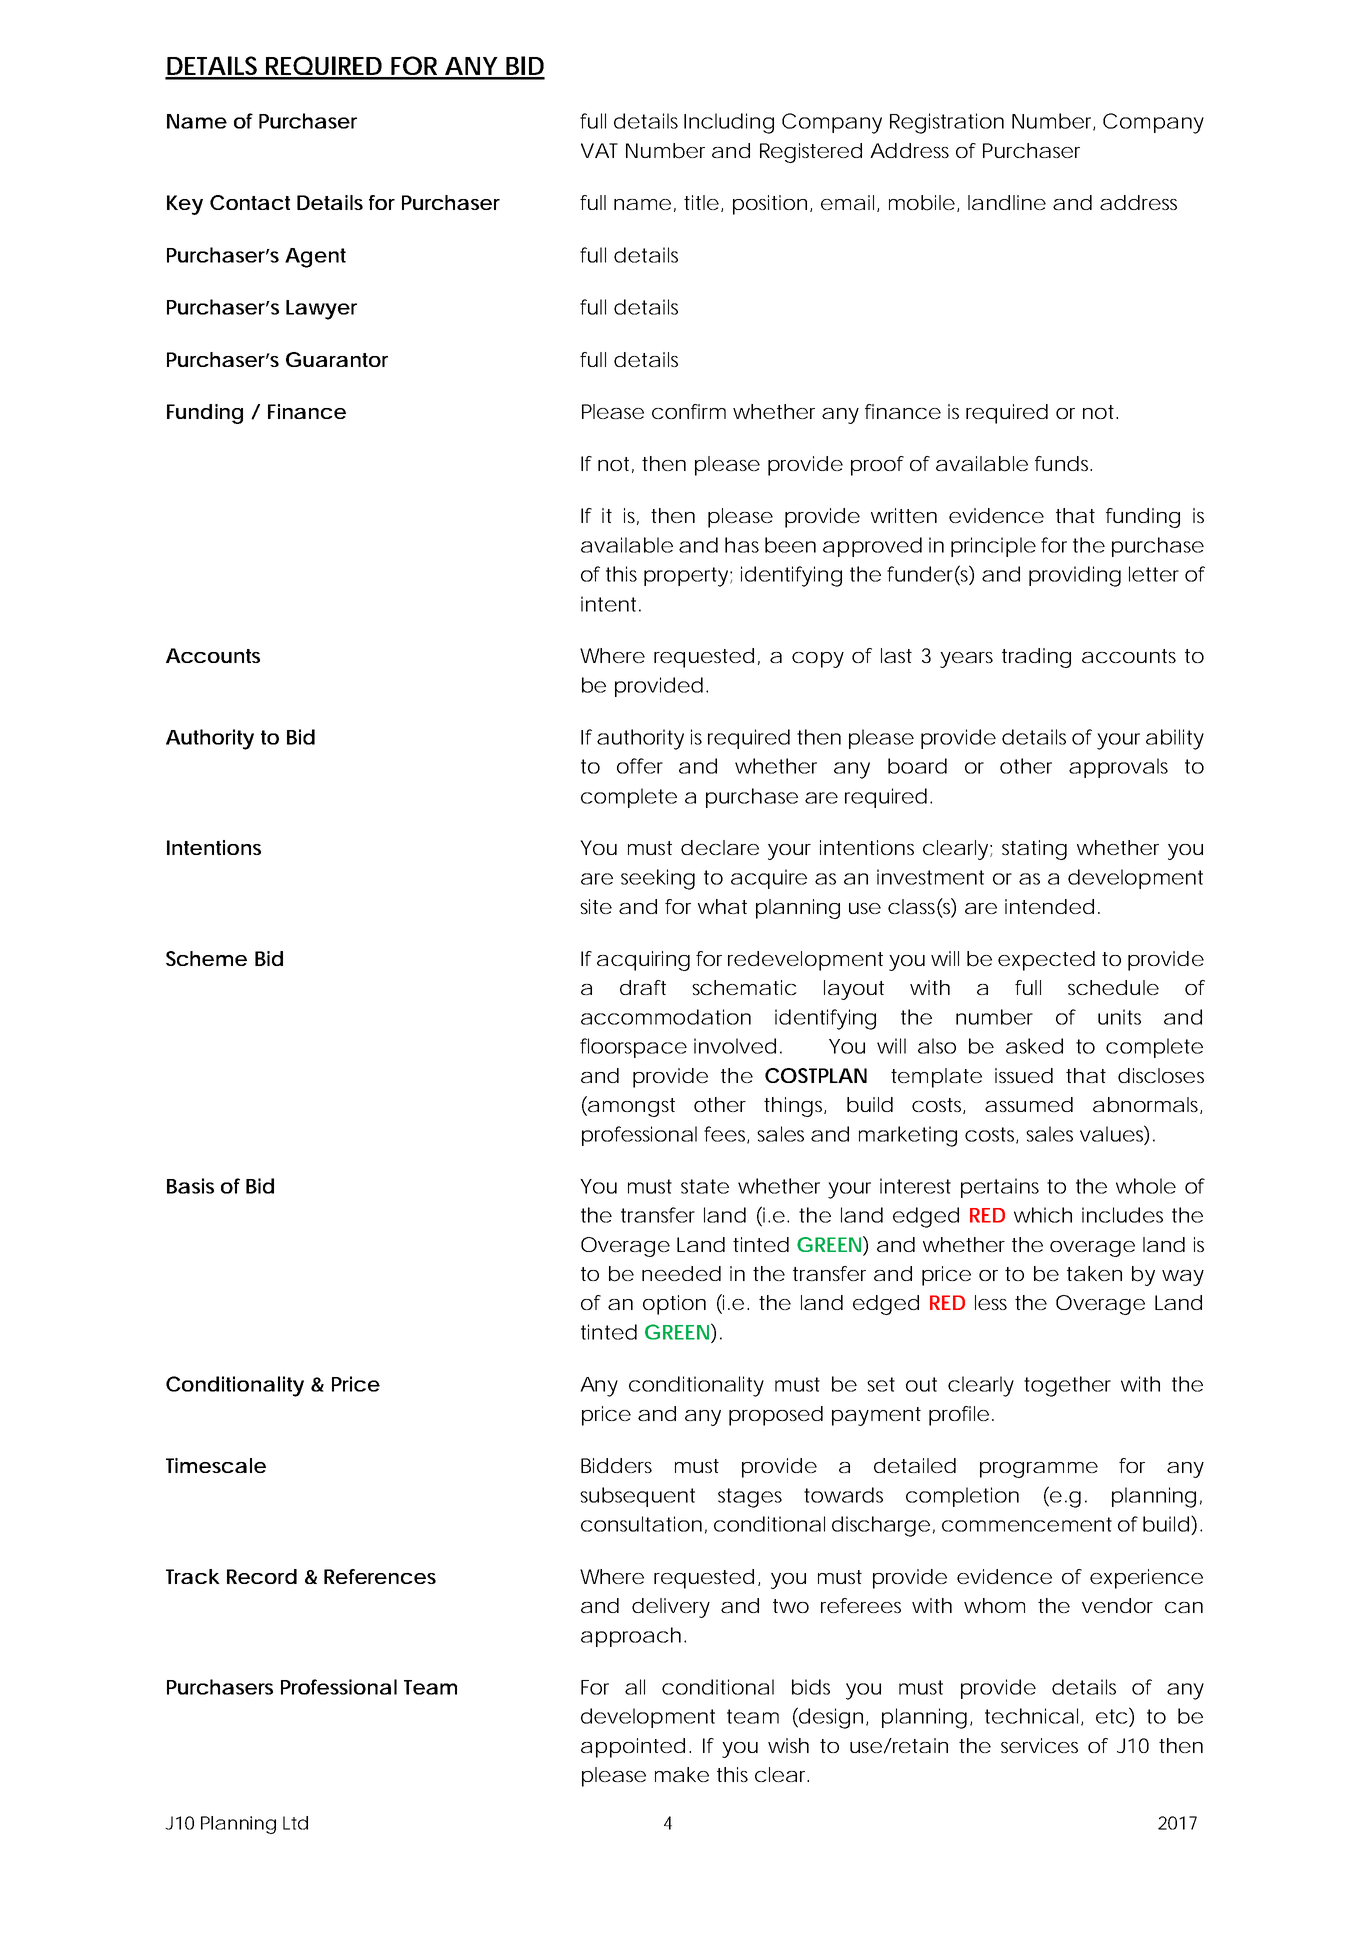 This screenshot has width=1370, height=1938. What do you see at coordinates (1036, 658) in the screenshot?
I see `trading` at bounding box center [1036, 658].
